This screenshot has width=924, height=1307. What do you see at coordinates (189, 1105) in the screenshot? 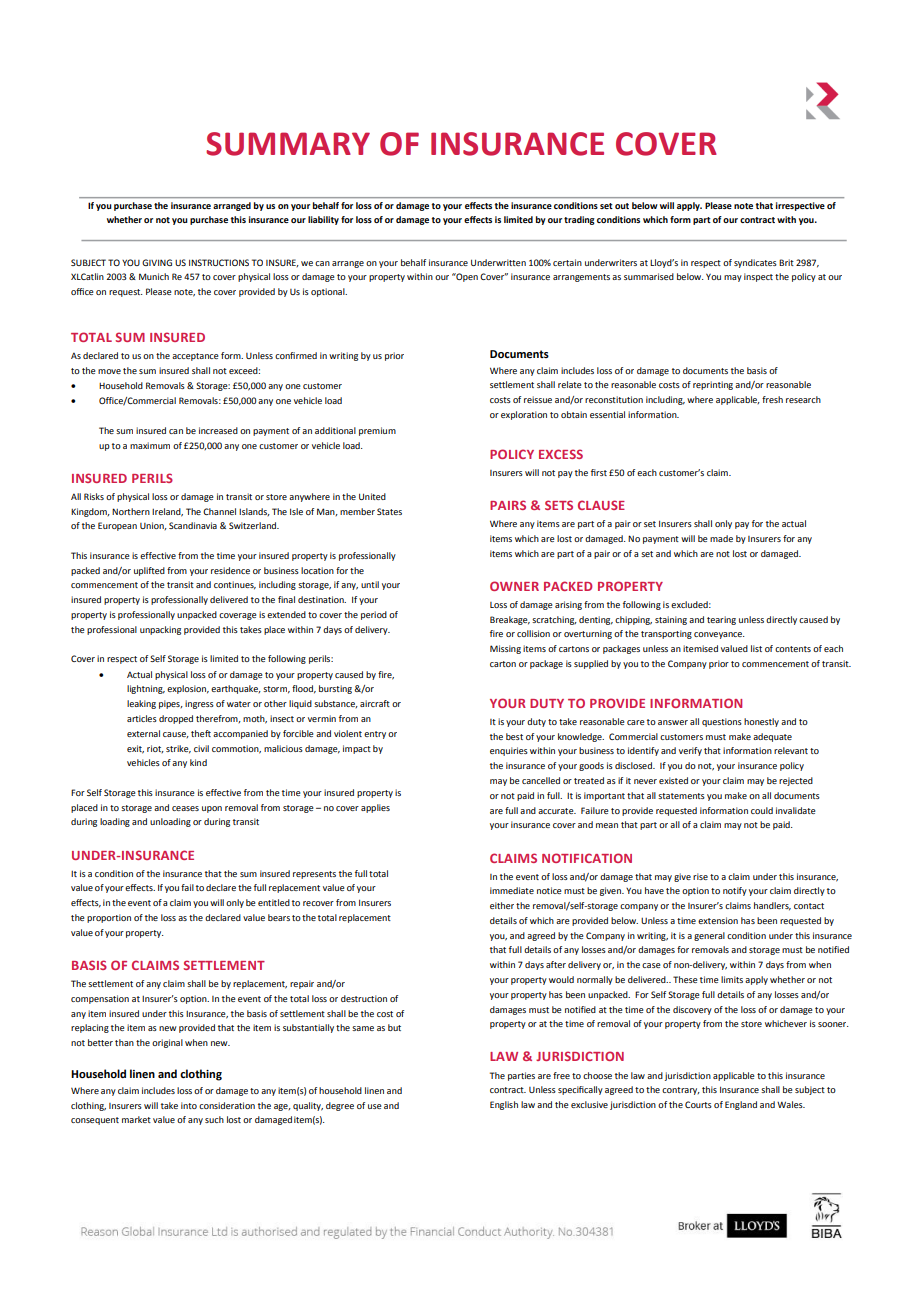
I see `into` at bounding box center [189, 1105].
